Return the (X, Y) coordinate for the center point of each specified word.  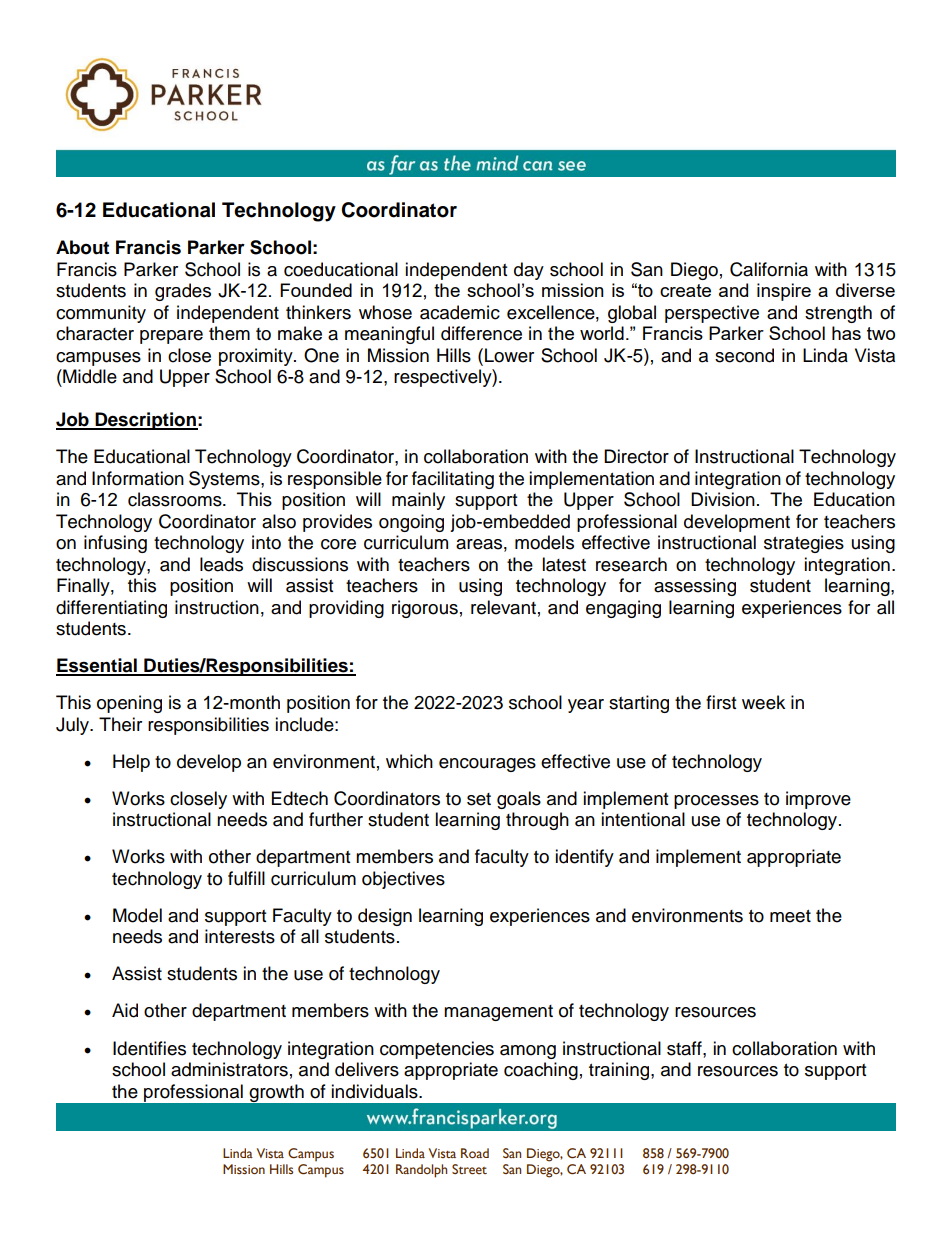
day (529, 271)
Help (131, 763)
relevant (503, 607)
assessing (695, 587)
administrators (229, 1069)
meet (790, 916)
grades (183, 292)
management (498, 1013)
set (479, 799)
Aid (125, 1010)
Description (145, 421)
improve (818, 800)
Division (723, 499)
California (769, 269)
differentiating (111, 609)
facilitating (453, 480)
